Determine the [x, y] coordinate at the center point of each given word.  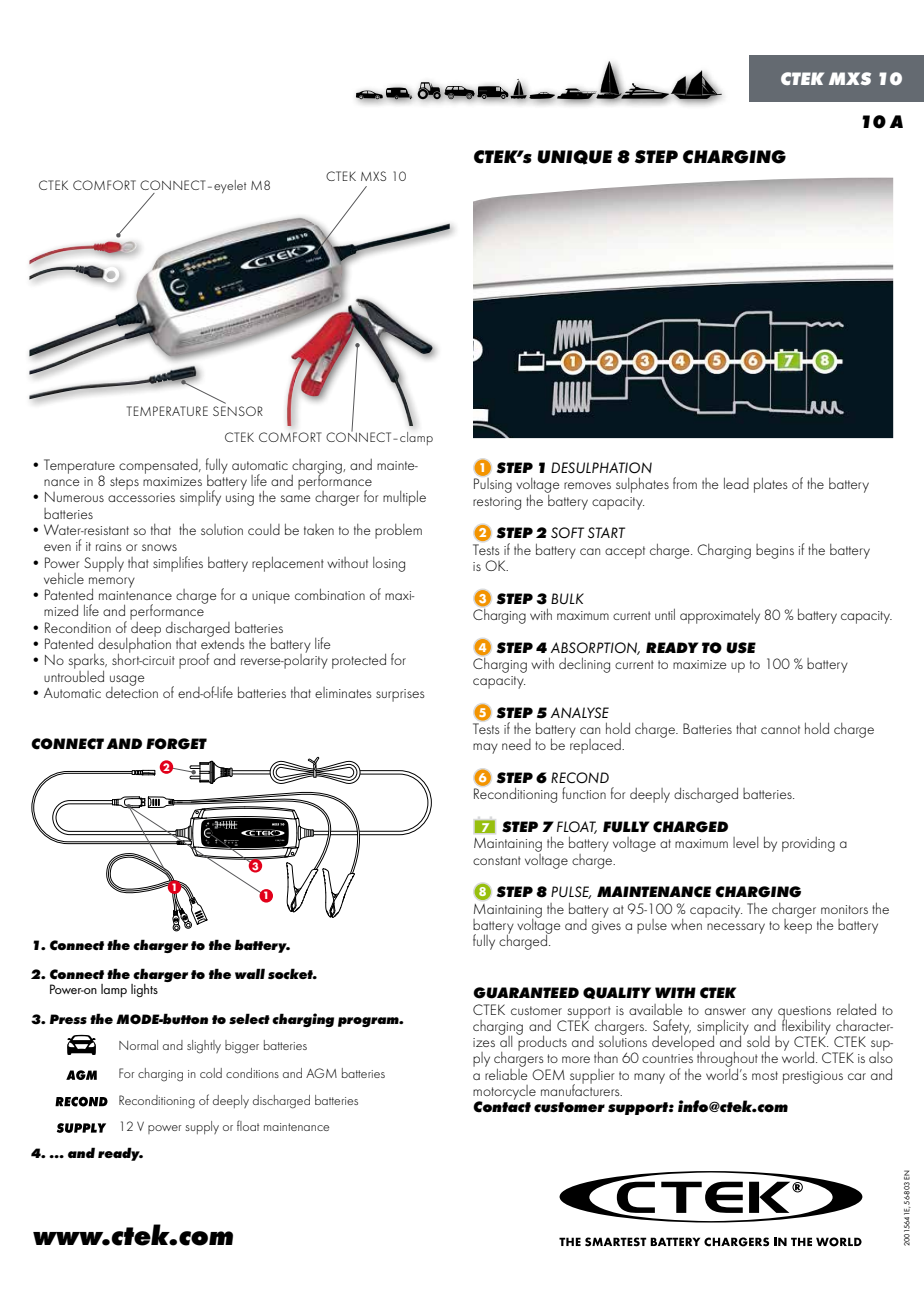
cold [211, 1073]
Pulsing [493, 485]
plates [771, 485]
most [765, 1075]
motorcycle [504, 1093]
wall [250, 973]
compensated [159, 466]
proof [194, 661]
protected [359, 661]
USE [741, 648]
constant [497, 860]
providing [808, 844]
